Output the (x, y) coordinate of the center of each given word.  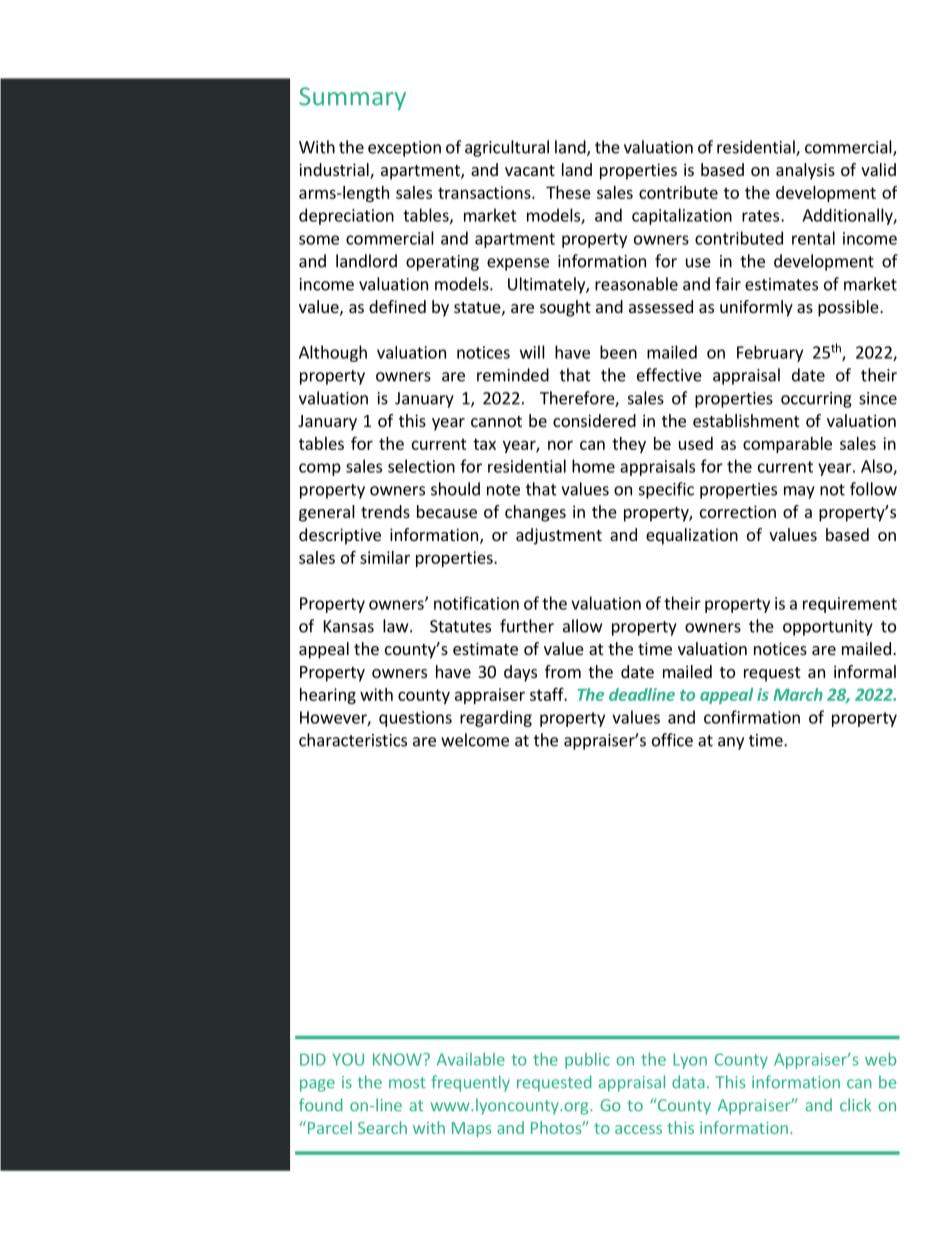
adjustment (559, 536)
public (587, 1060)
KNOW (398, 1059)
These (568, 192)
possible (849, 308)
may (799, 492)
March (798, 694)
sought (565, 308)
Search (382, 1127)
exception (404, 149)
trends (385, 511)
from (563, 671)
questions (415, 719)
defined (397, 306)
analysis (805, 171)
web (880, 1059)
